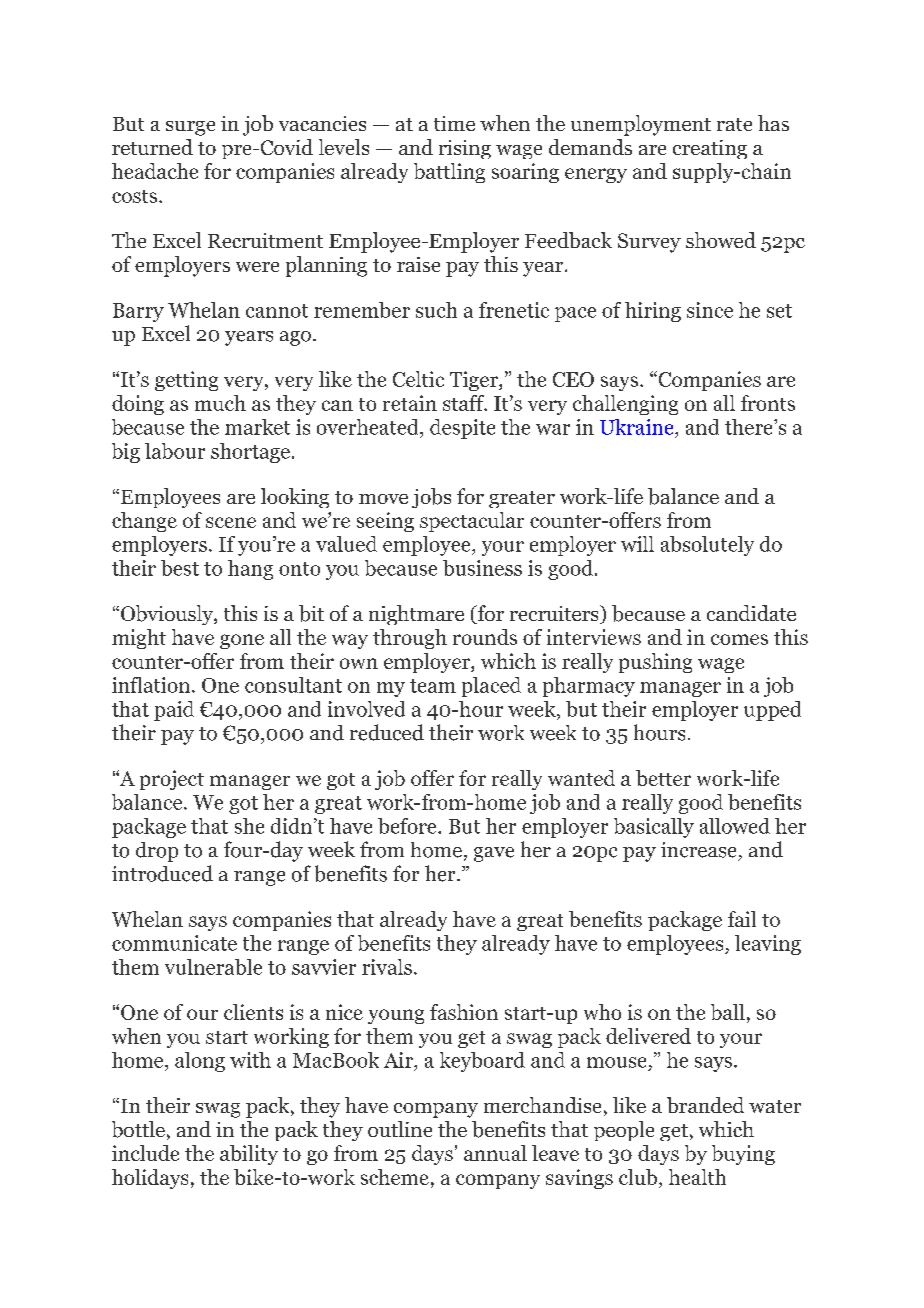 Image resolution: width=924 pixels, height=1308 pixels. I want to click on staff, so click(465, 403).
